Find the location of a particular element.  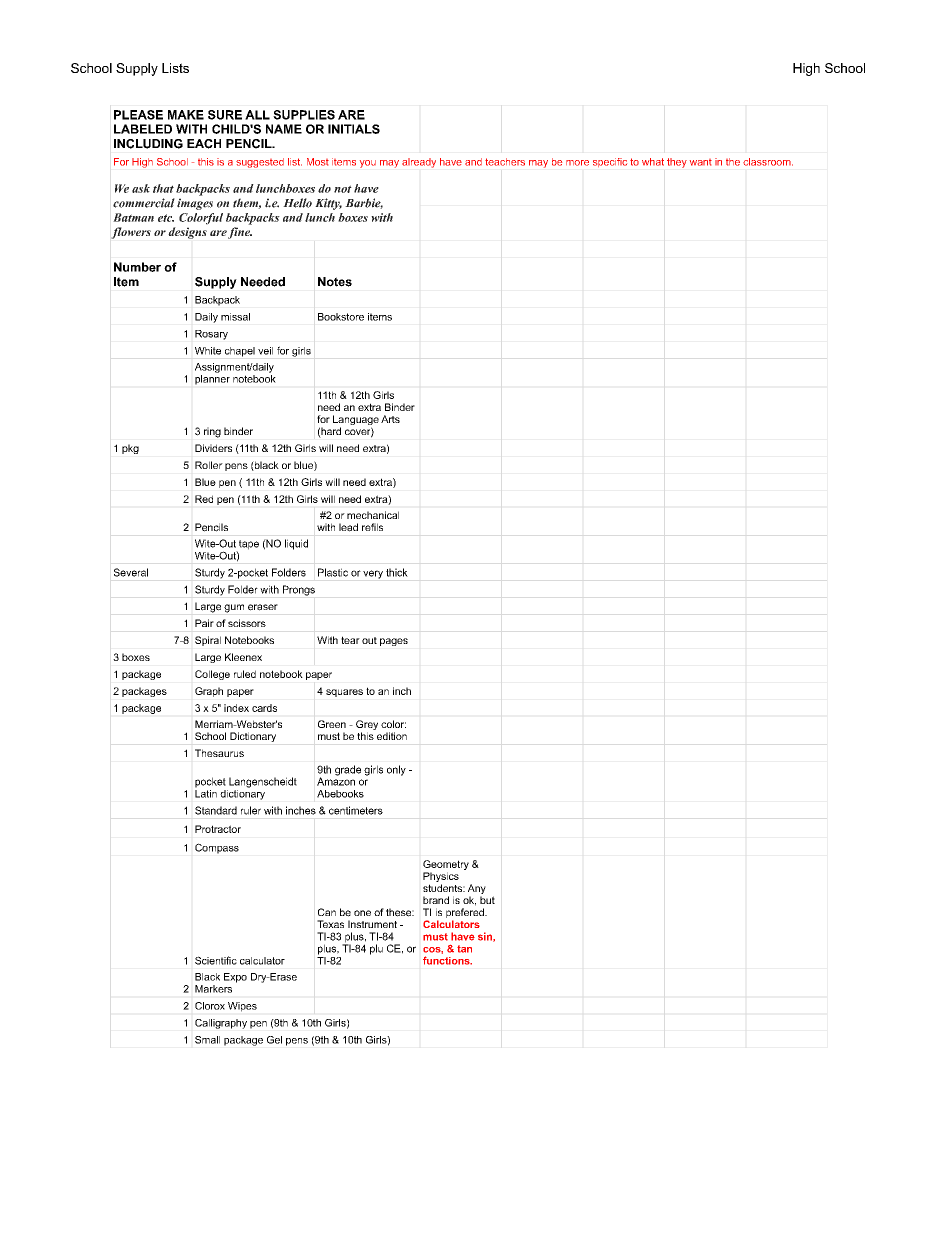

already is located at coordinates (419, 163).
